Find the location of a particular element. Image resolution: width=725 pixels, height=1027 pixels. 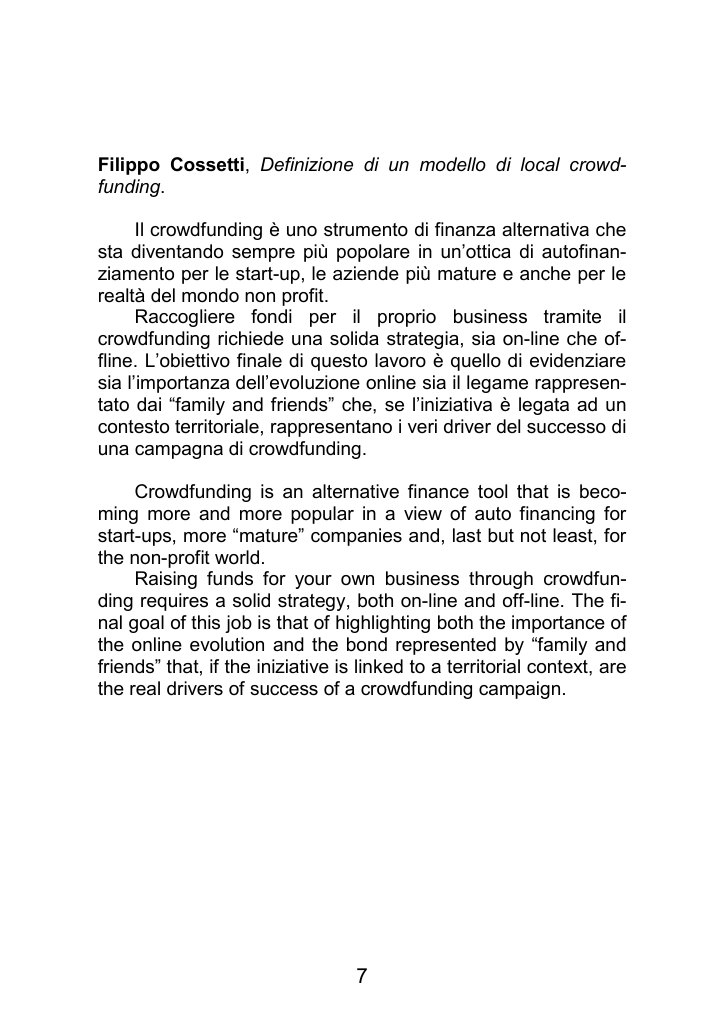

Filippo is located at coordinates (129, 166).
